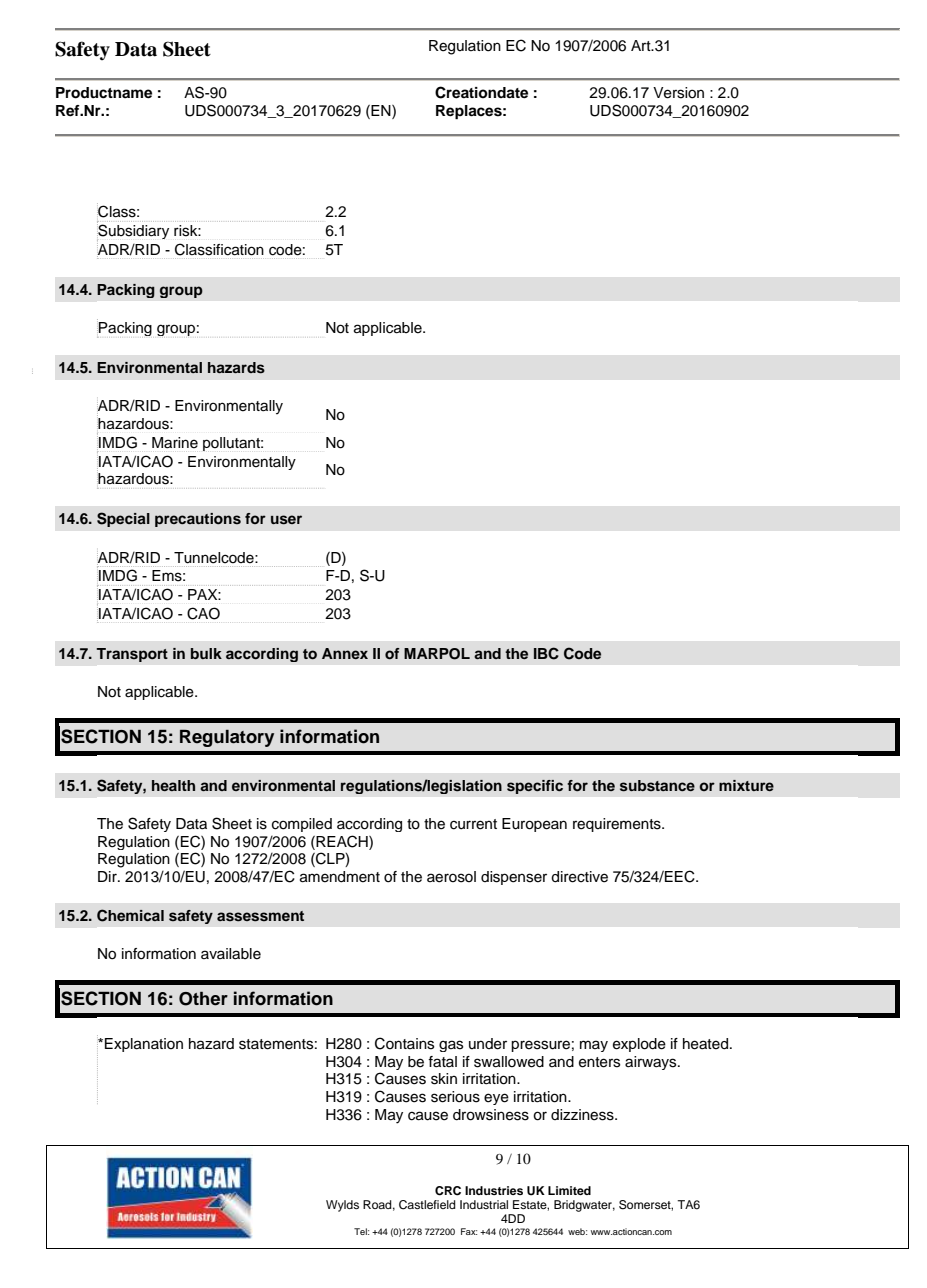 The height and width of the image is (1288, 927). I want to click on Subsidiary, so click(133, 231).
